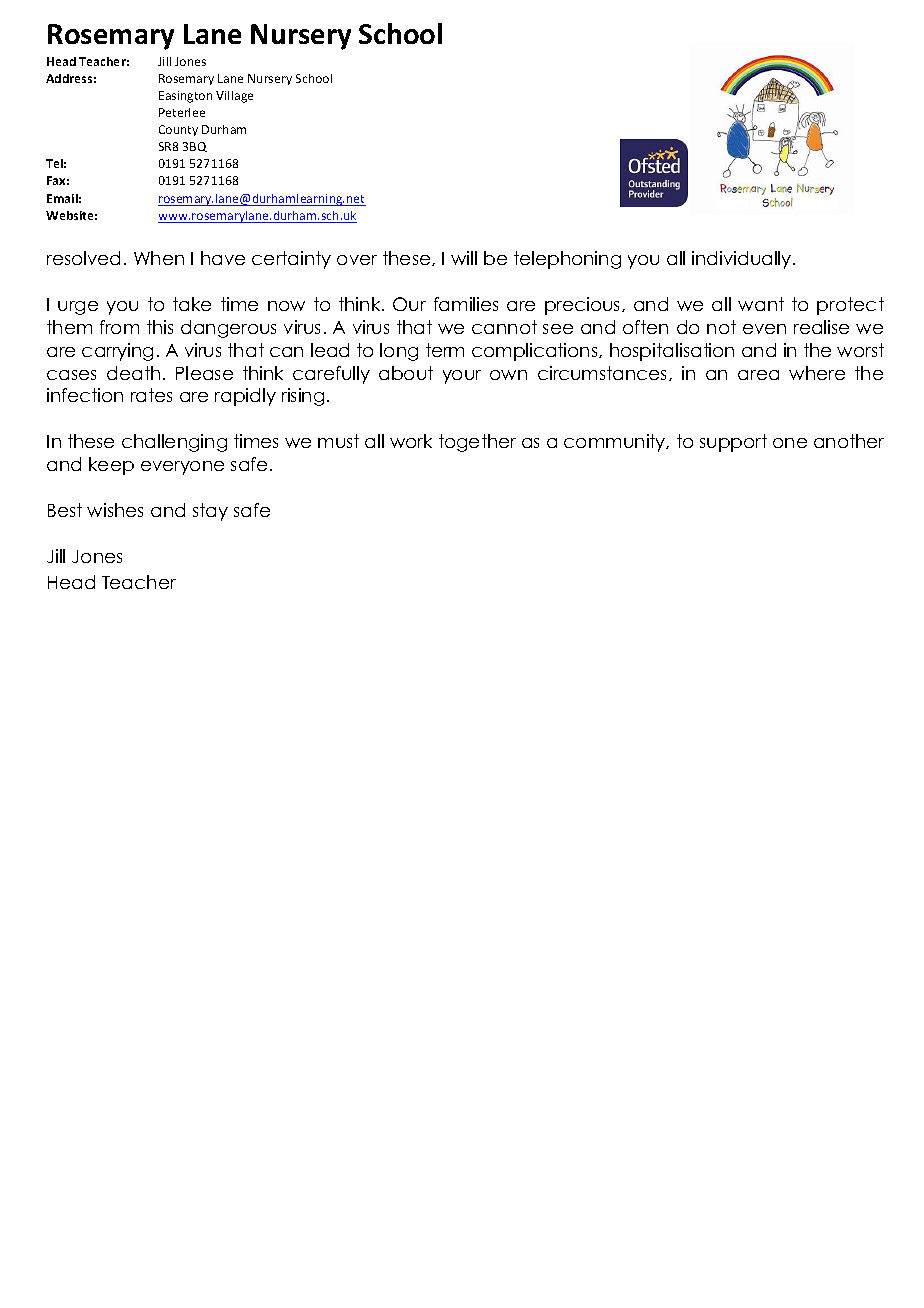 The width and height of the screenshot is (924, 1308). What do you see at coordinates (733, 443) in the screenshot?
I see `support` at bounding box center [733, 443].
